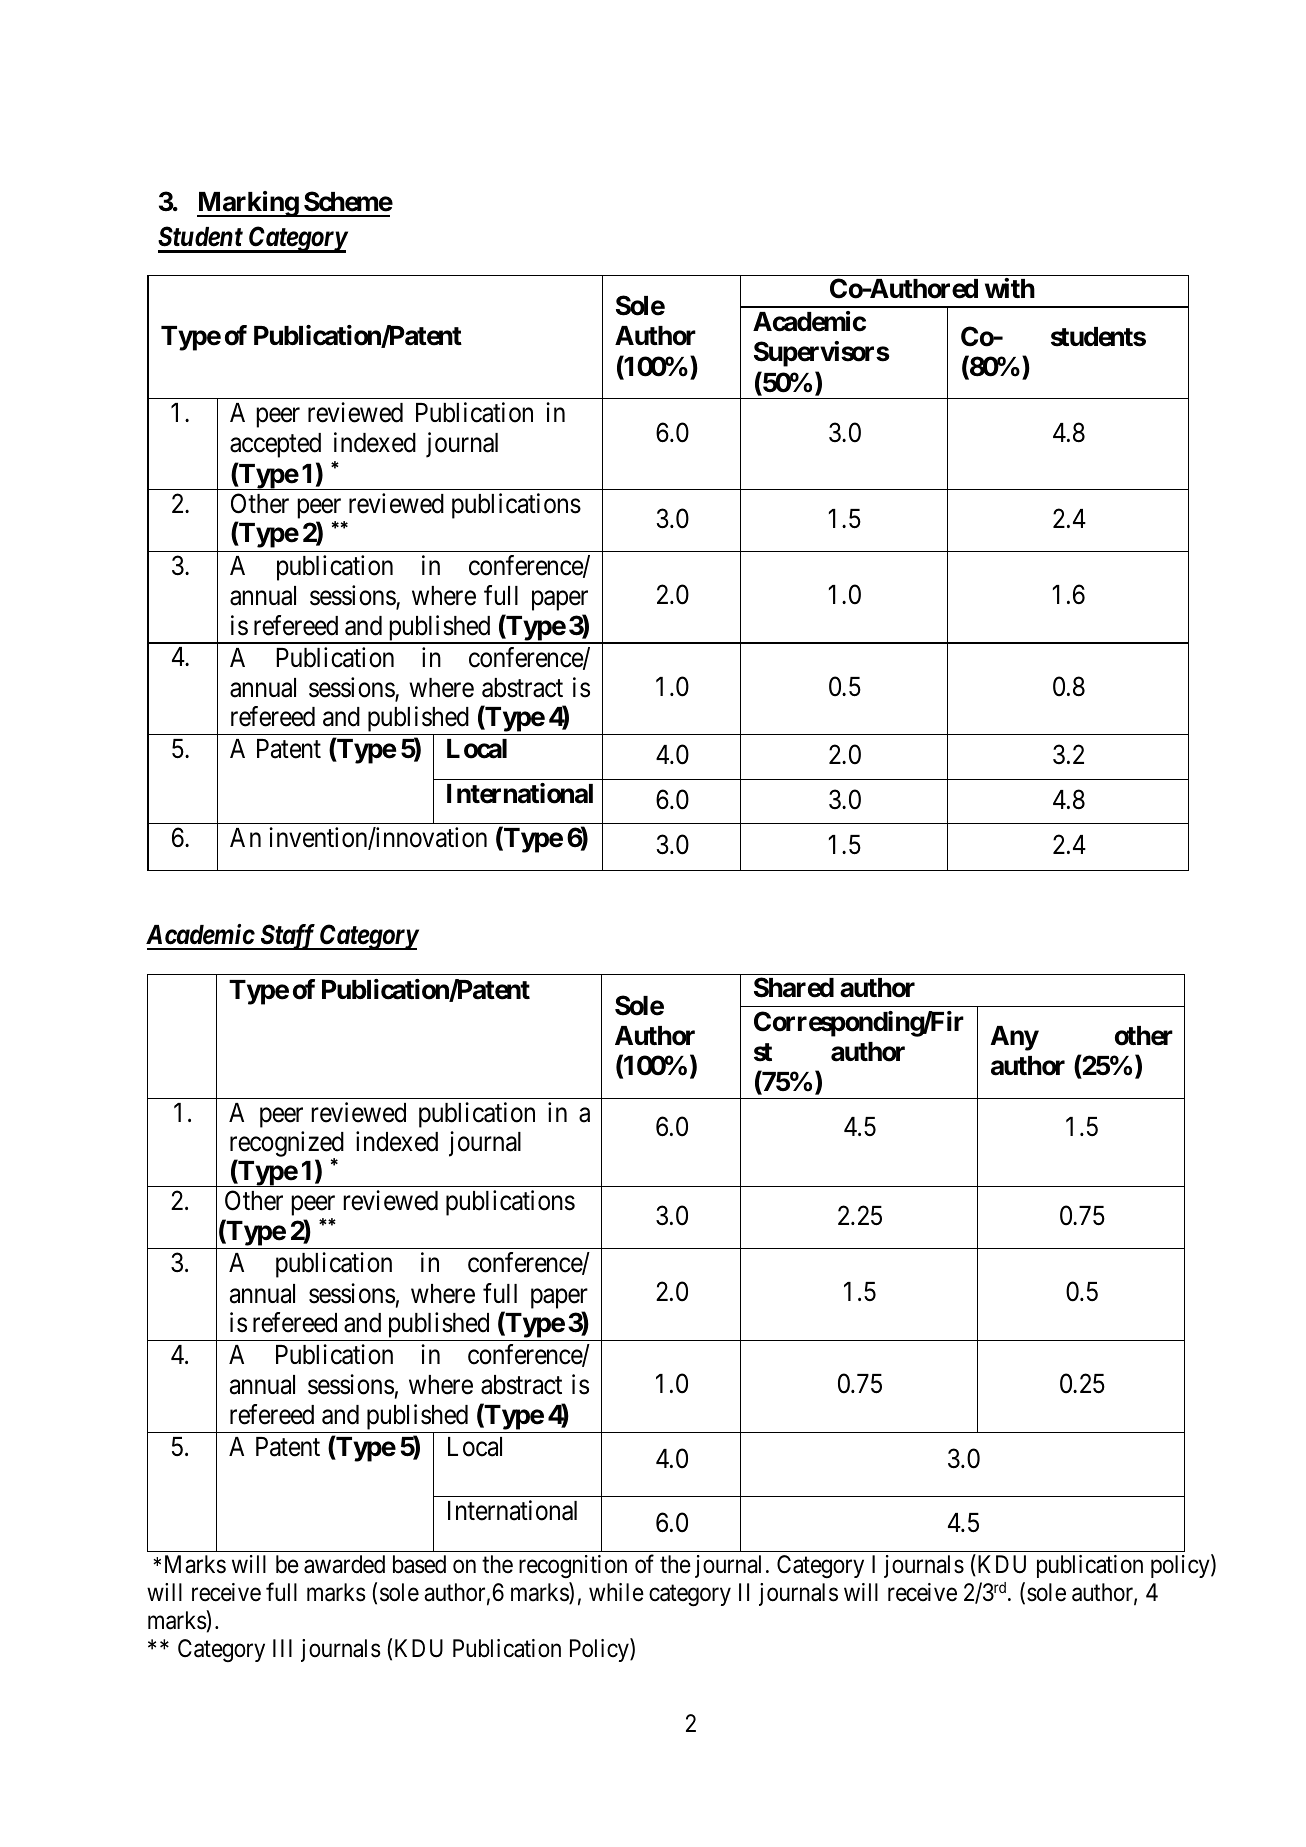 This page has width=1306, height=1847. What do you see at coordinates (1010, 288) in the page?
I see `with` at bounding box center [1010, 288].
